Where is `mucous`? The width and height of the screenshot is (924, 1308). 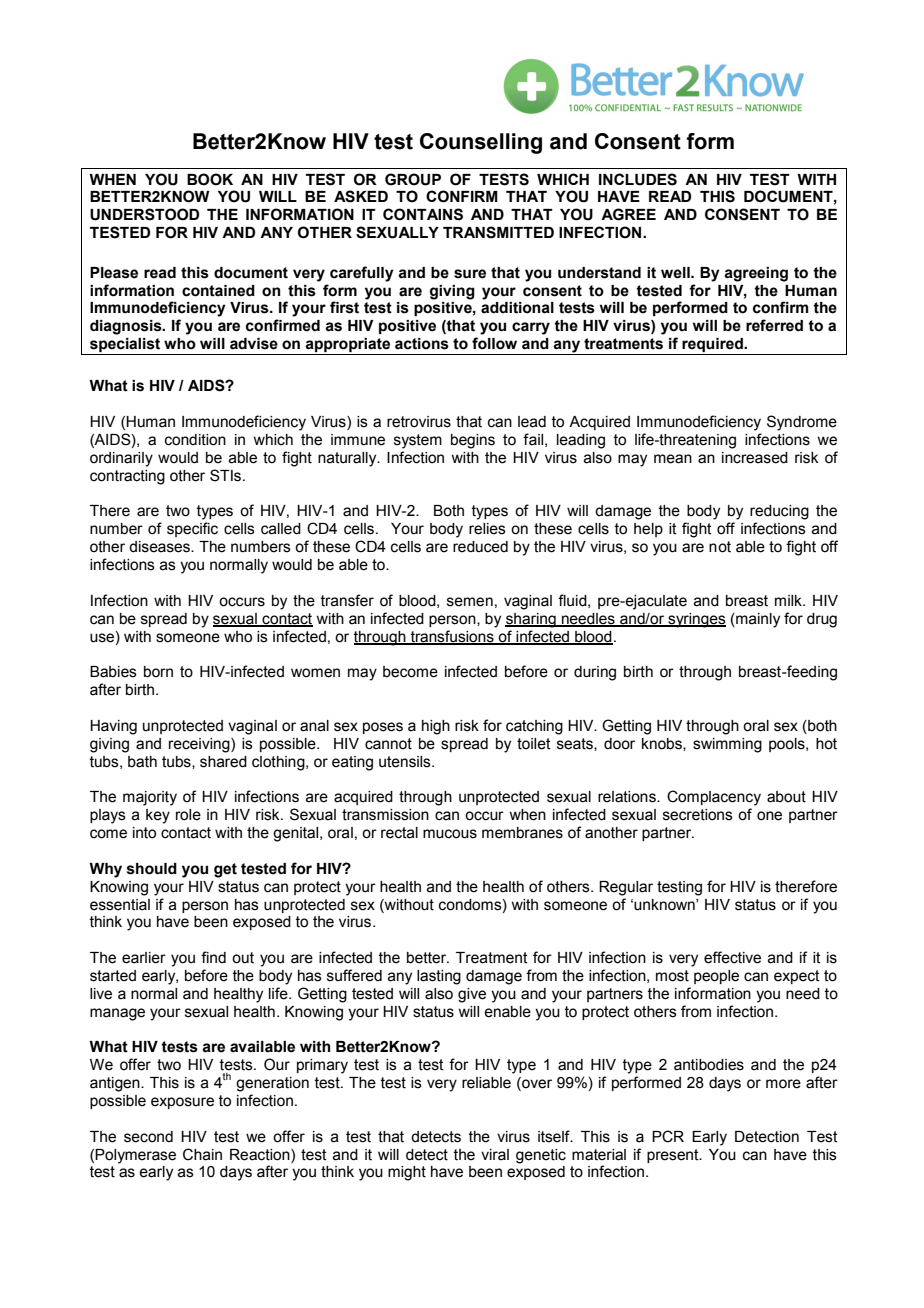
mucous is located at coordinates (450, 834).
